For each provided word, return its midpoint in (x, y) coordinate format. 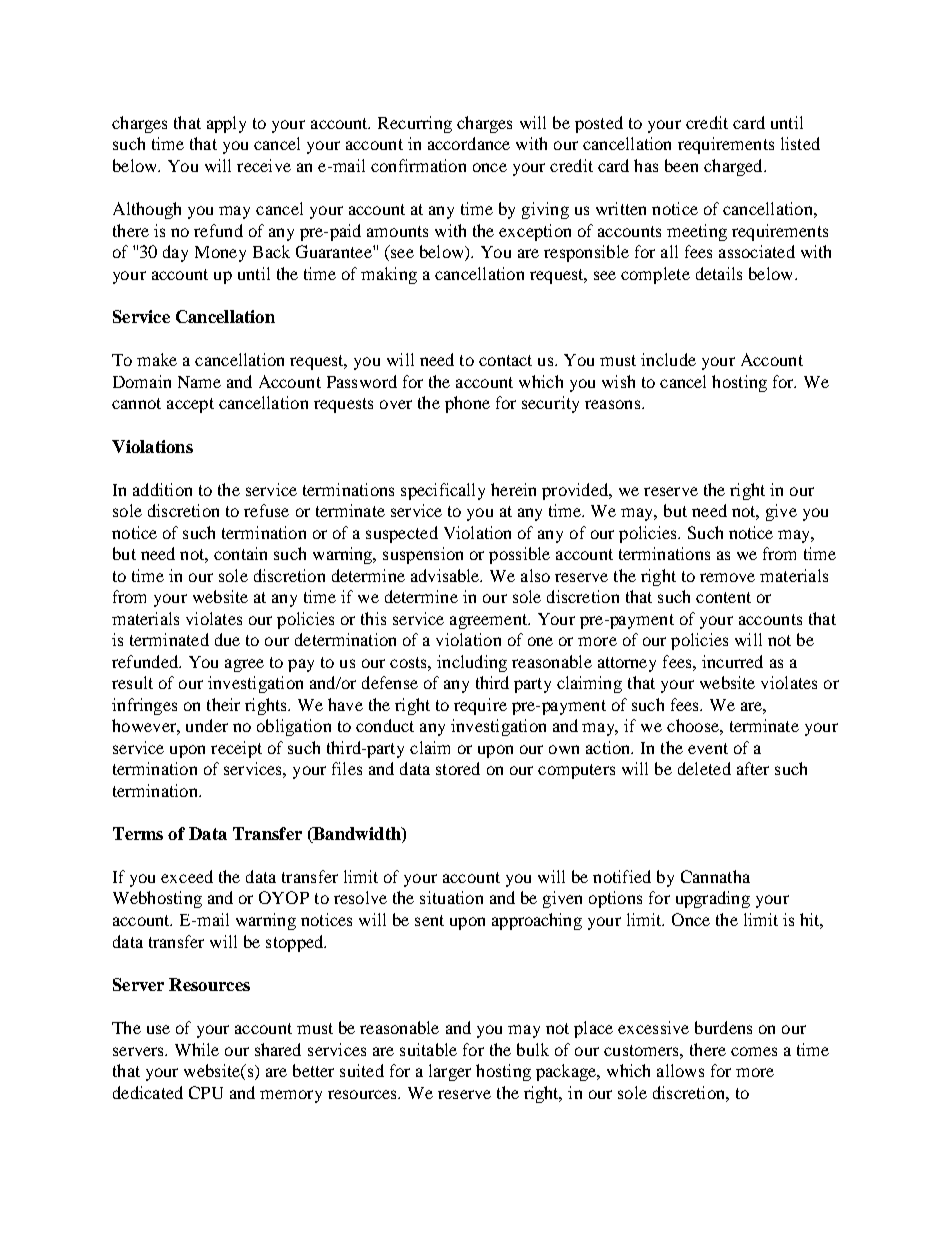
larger (450, 1072)
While (197, 1049)
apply (226, 124)
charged (734, 167)
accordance (469, 143)
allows (680, 1070)
